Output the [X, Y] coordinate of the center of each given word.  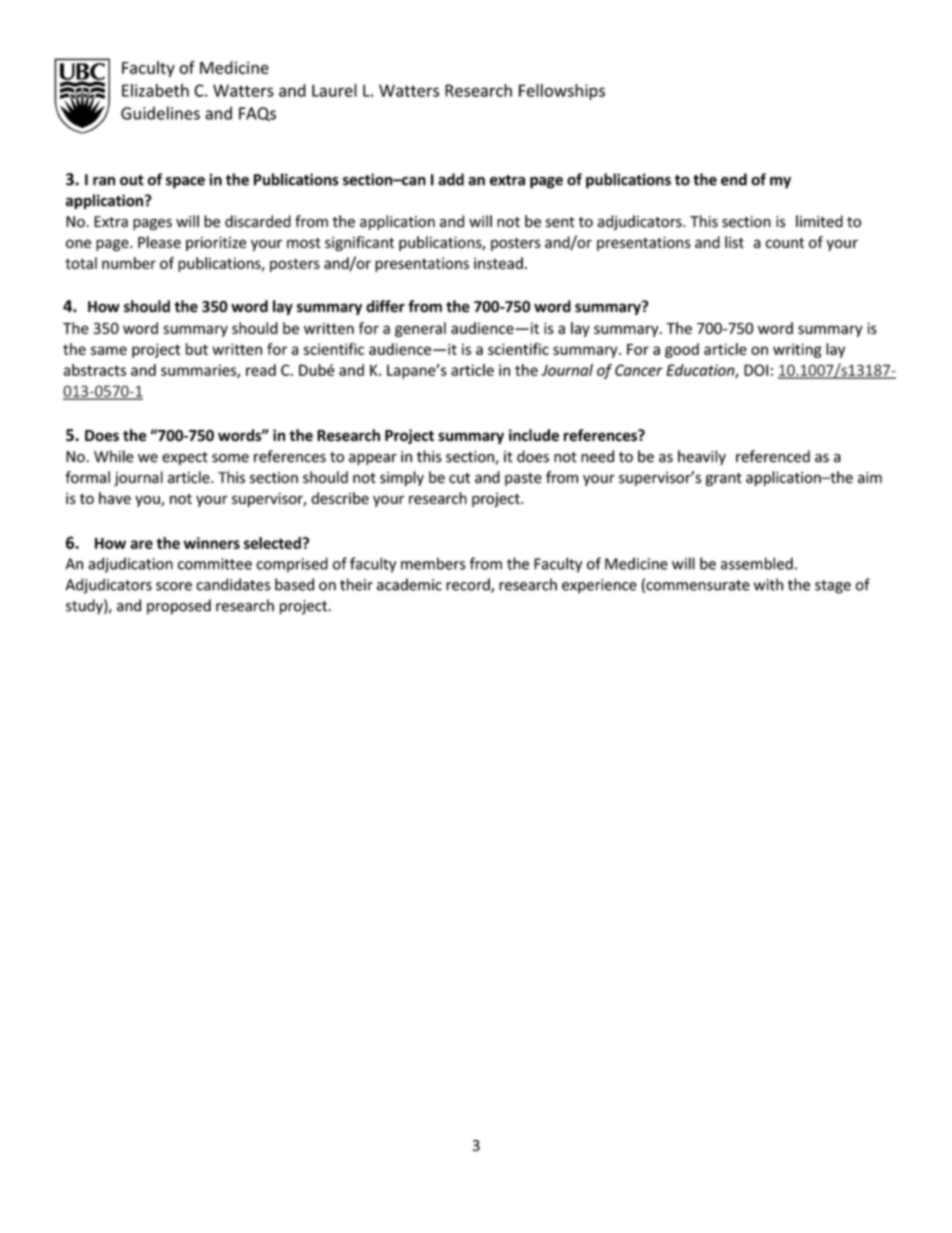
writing [797, 350]
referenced [773, 456]
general [420, 329]
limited [819, 221]
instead [498, 263]
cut [459, 478]
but [197, 349]
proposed [179, 607]
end [734, 179]
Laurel [334, 90]
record [469, 585]
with [768, 584]
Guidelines [160, 113]
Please [159, 242]
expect [185, 458]
